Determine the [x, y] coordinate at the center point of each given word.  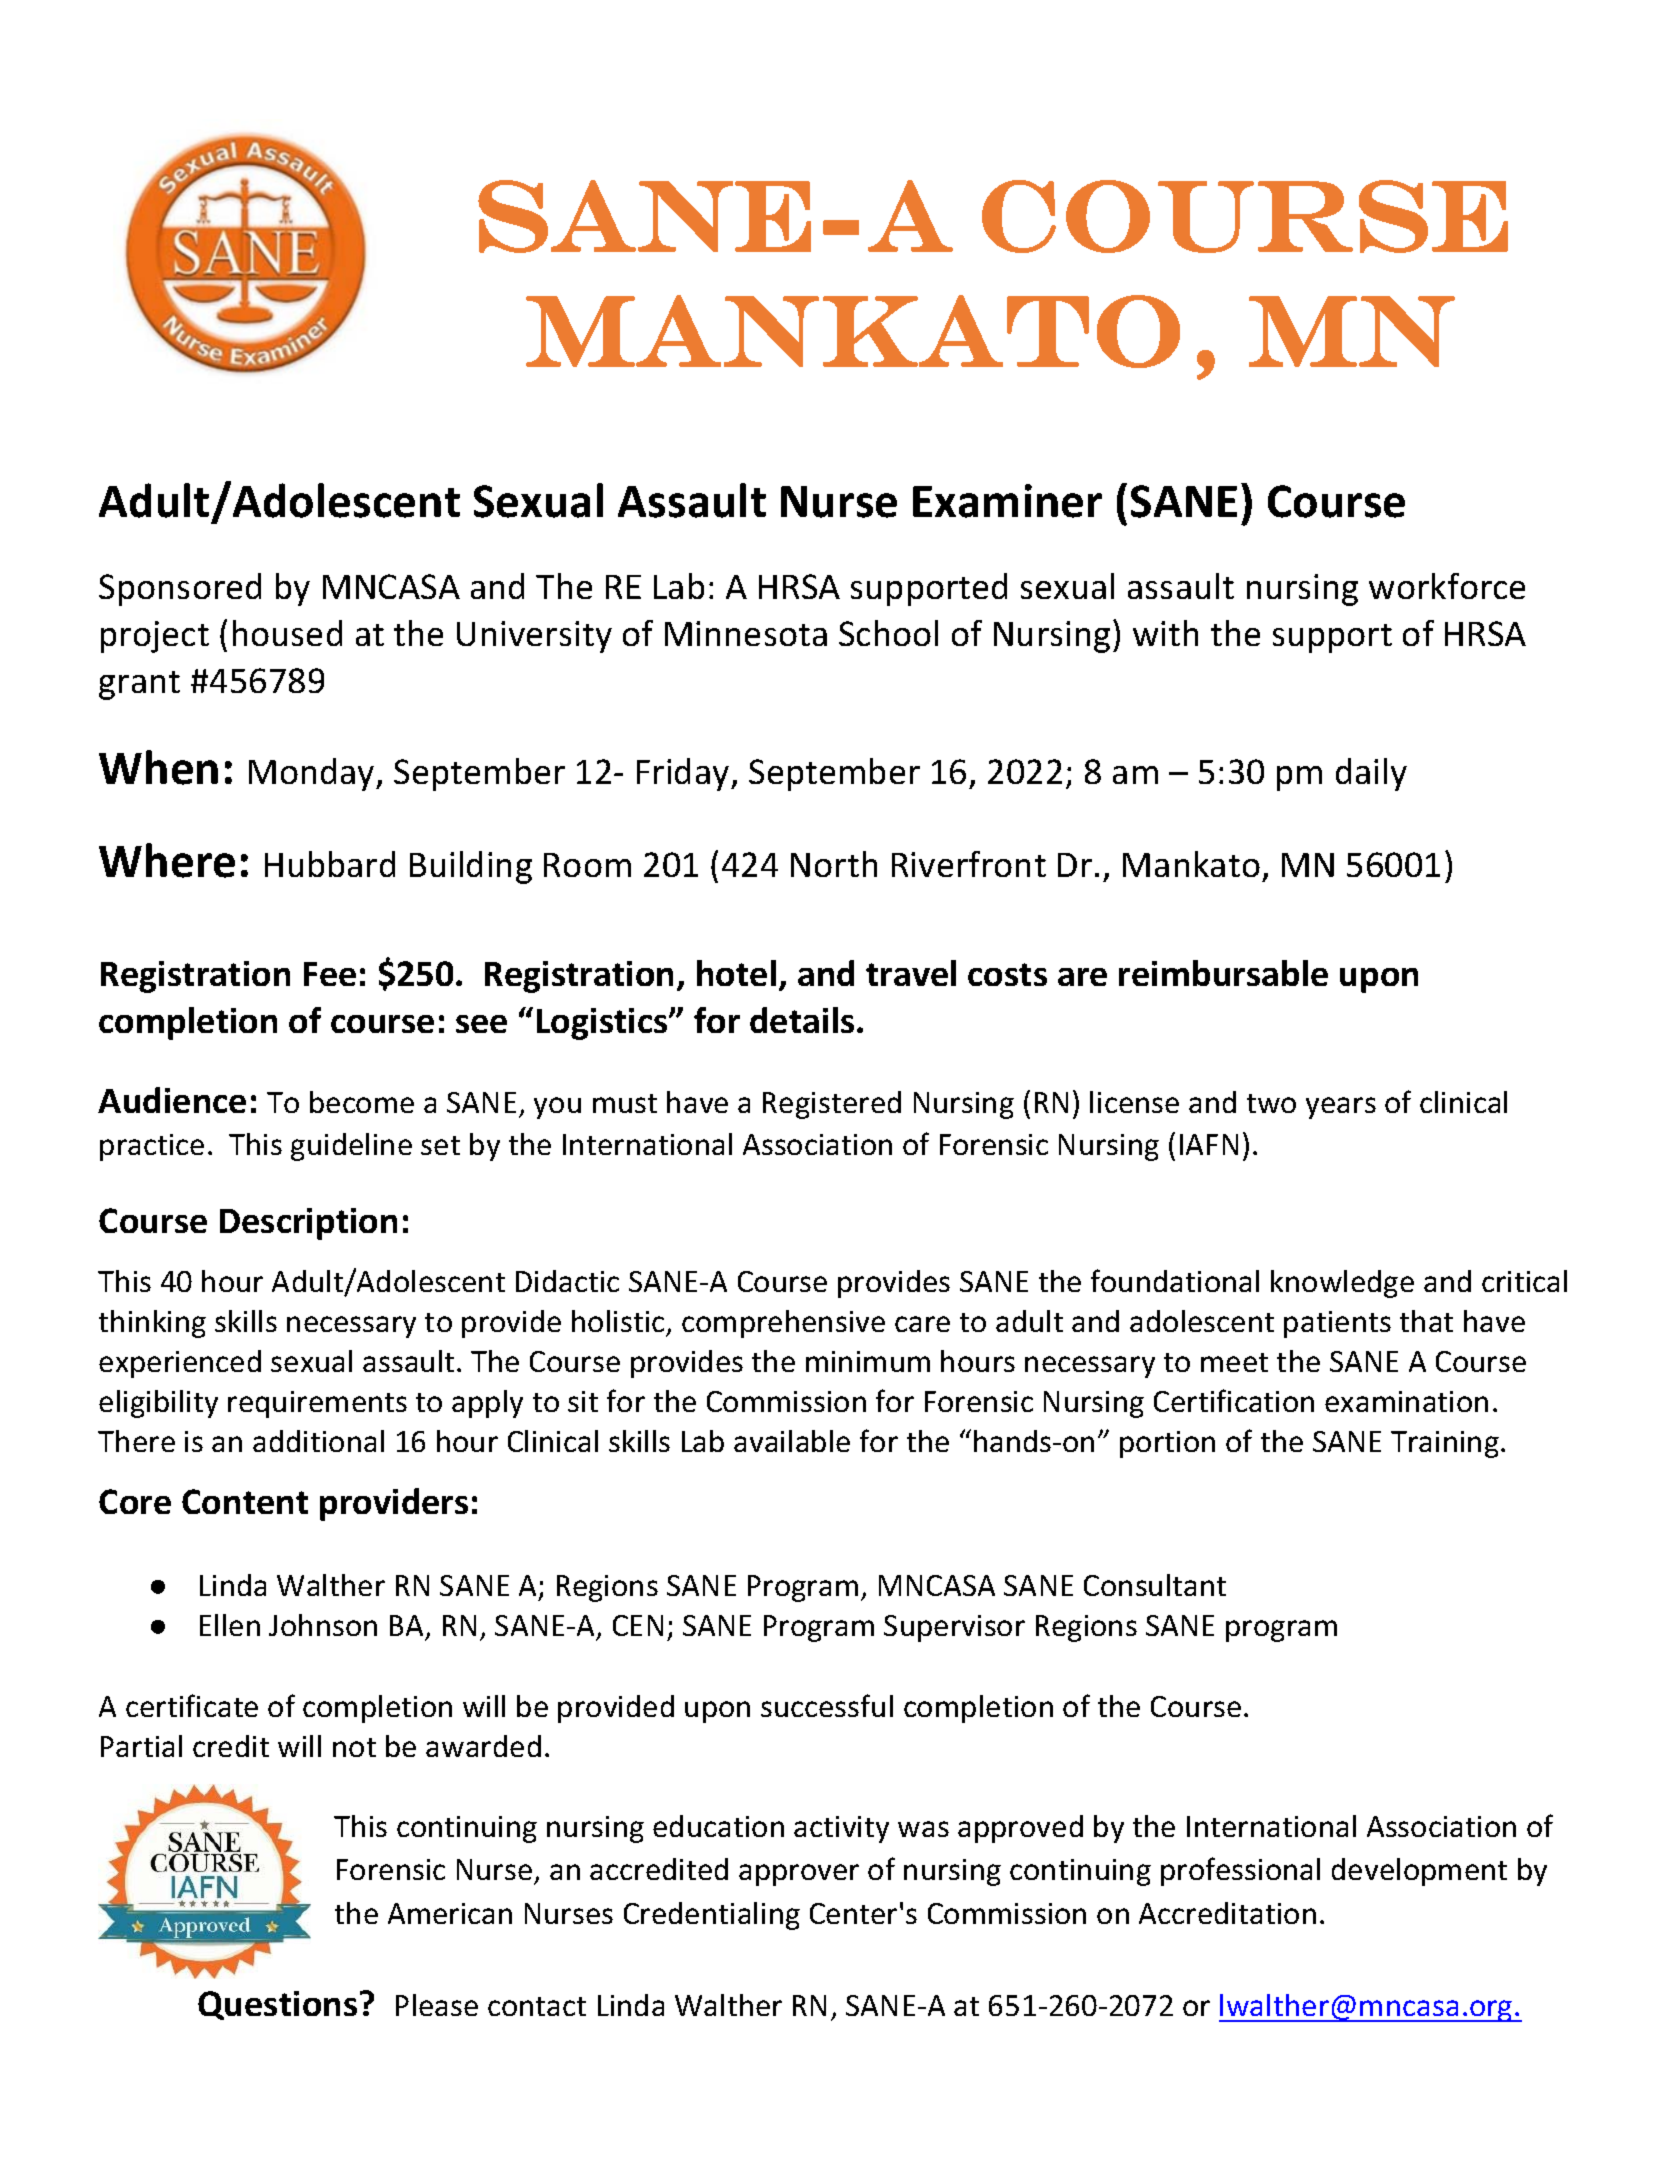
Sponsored [180, 589]
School [888, 633]
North [834, 864]
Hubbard [330, 864]
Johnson [323, 1625]
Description [308, 1224]
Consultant [1155, 1585]
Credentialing [712, 1916]
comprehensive [783, 1324]
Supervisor [954, 1628]
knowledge [1342, 1284]
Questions [277, 2005]
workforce [1447, 586]
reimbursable [1223, 973]
